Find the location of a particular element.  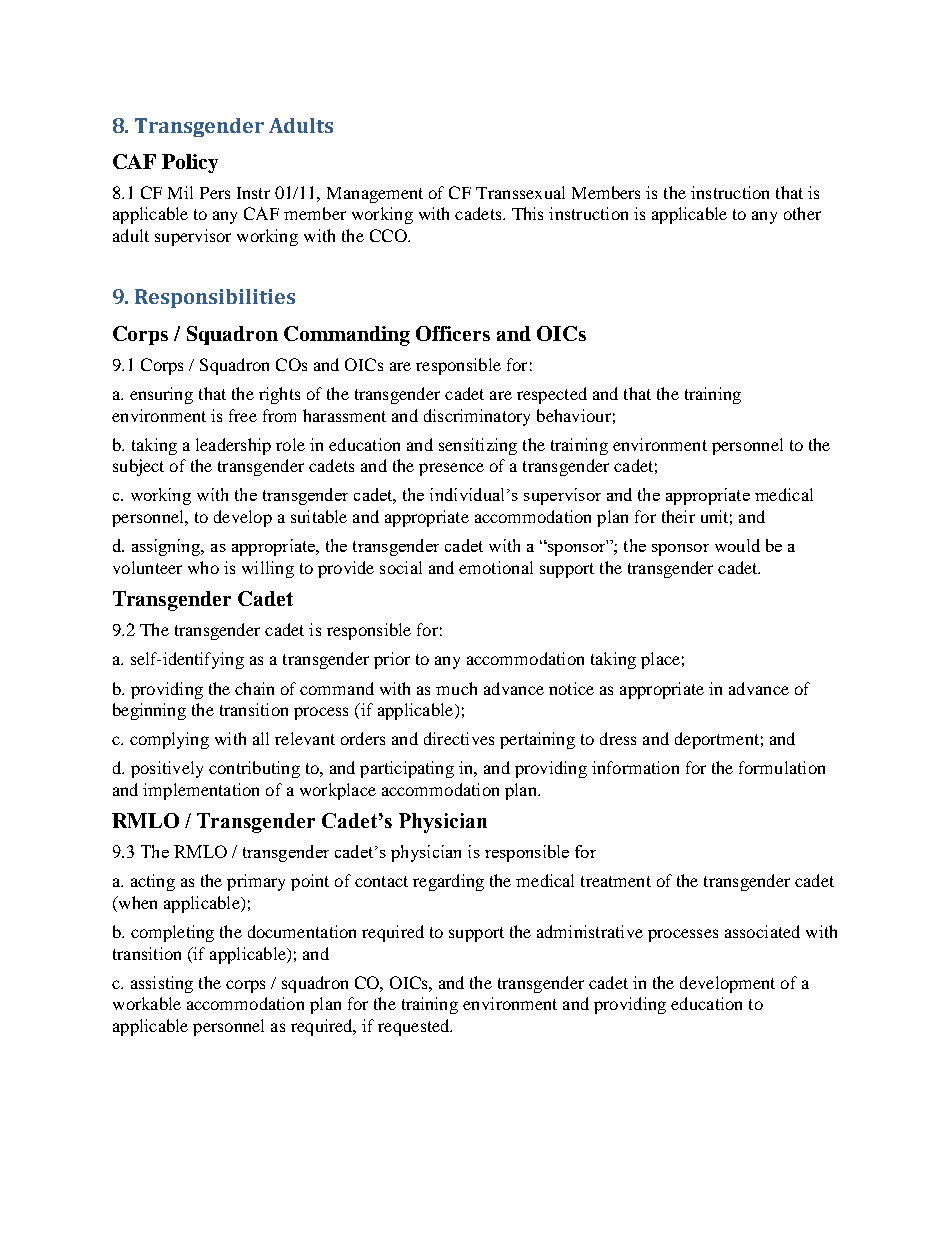

other is located at coordinates (802, 213).
